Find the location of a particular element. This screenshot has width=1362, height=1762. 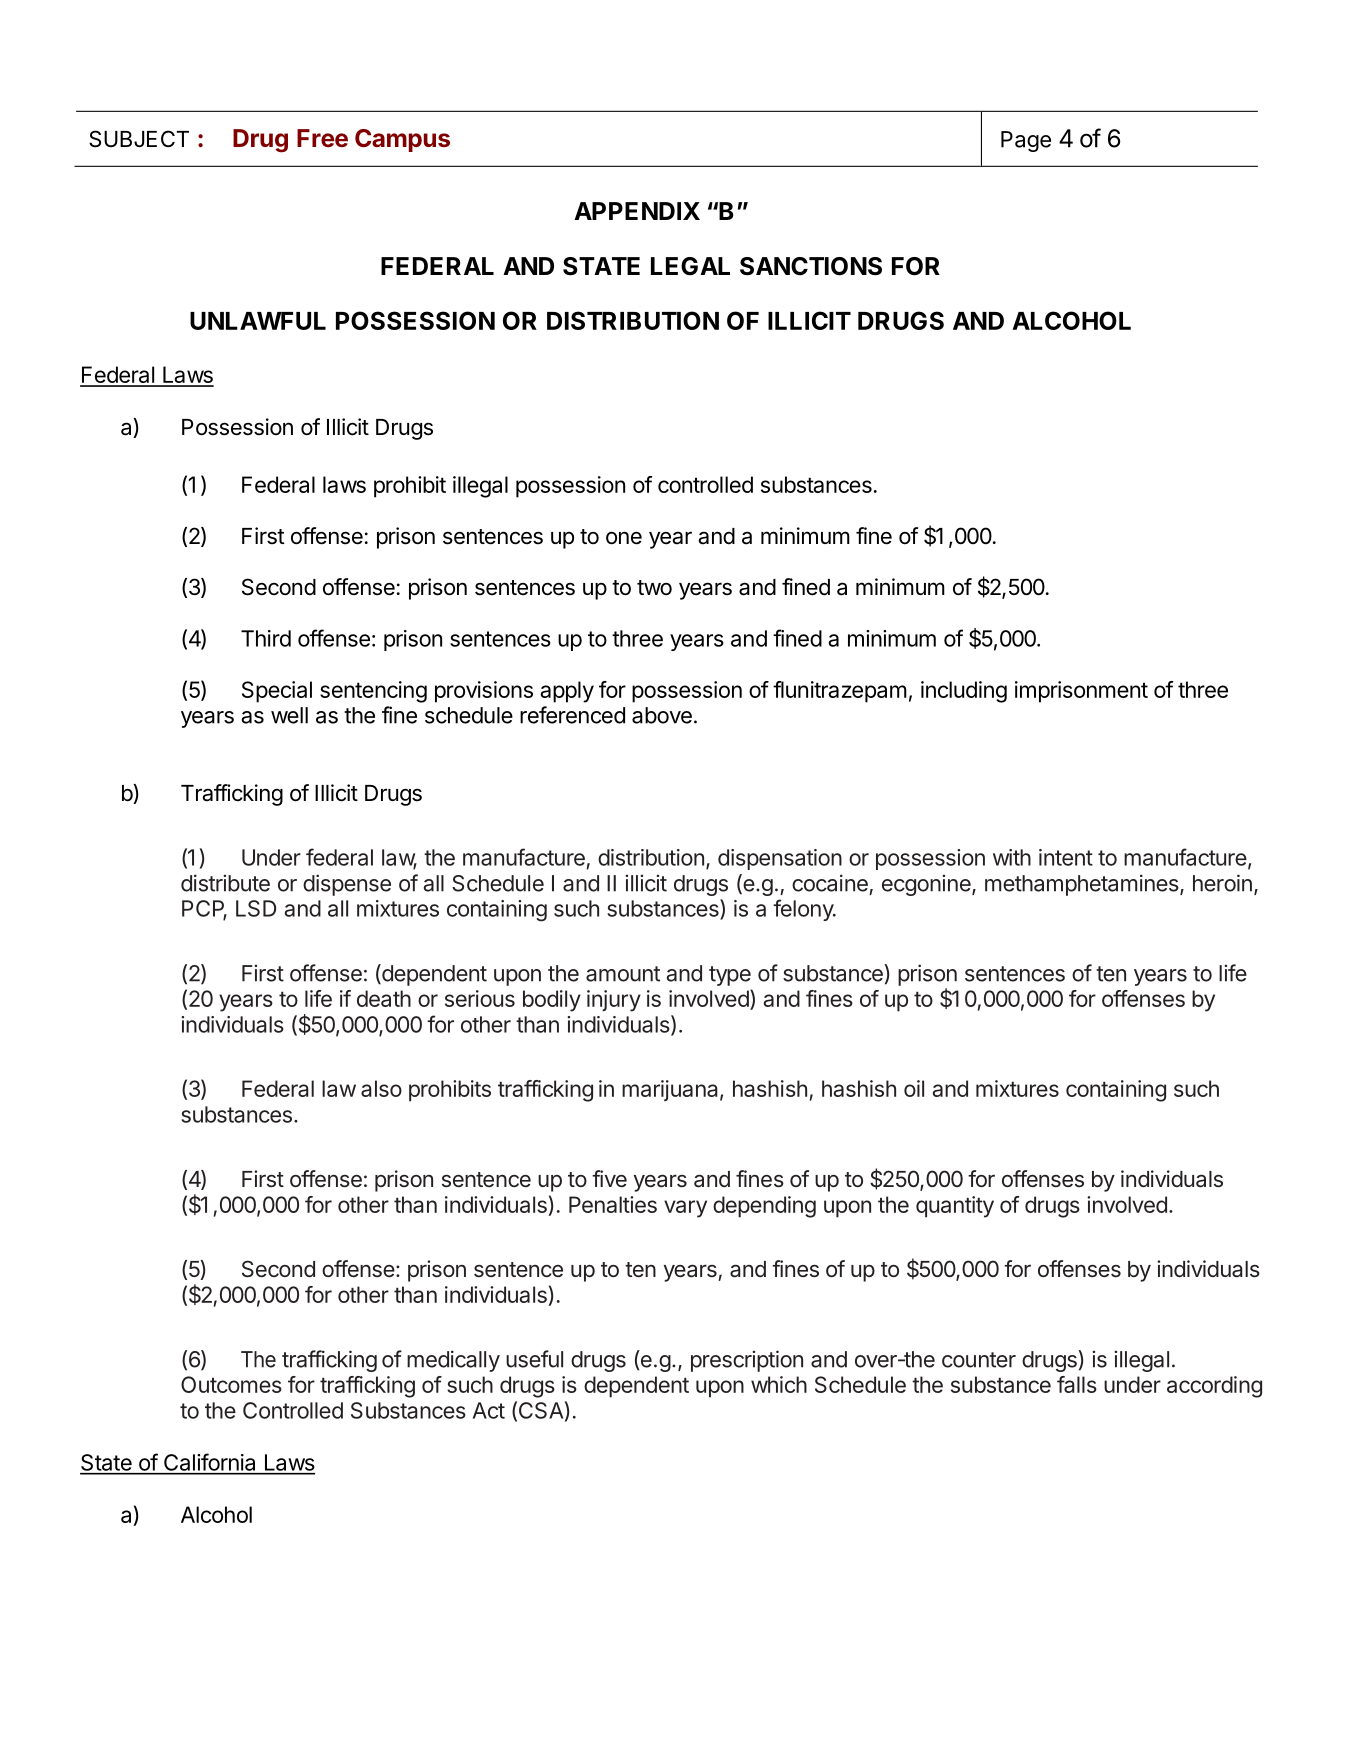

falls is located at coordinates (1077, 1384).
